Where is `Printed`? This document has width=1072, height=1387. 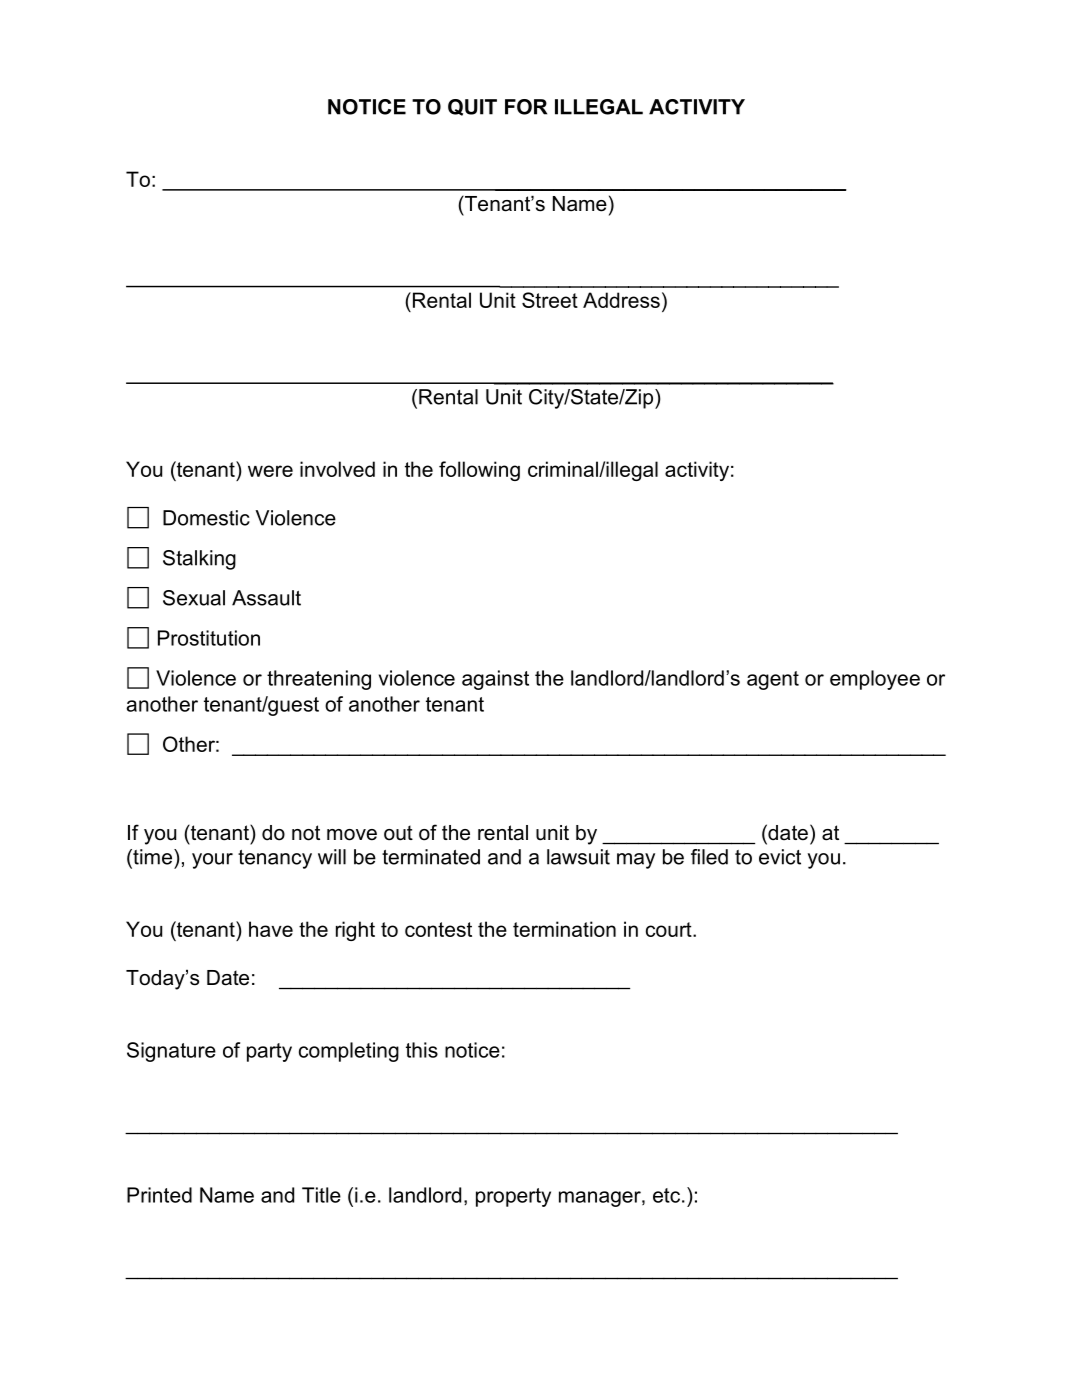
Printed is located at coordinates (159, 1195).
